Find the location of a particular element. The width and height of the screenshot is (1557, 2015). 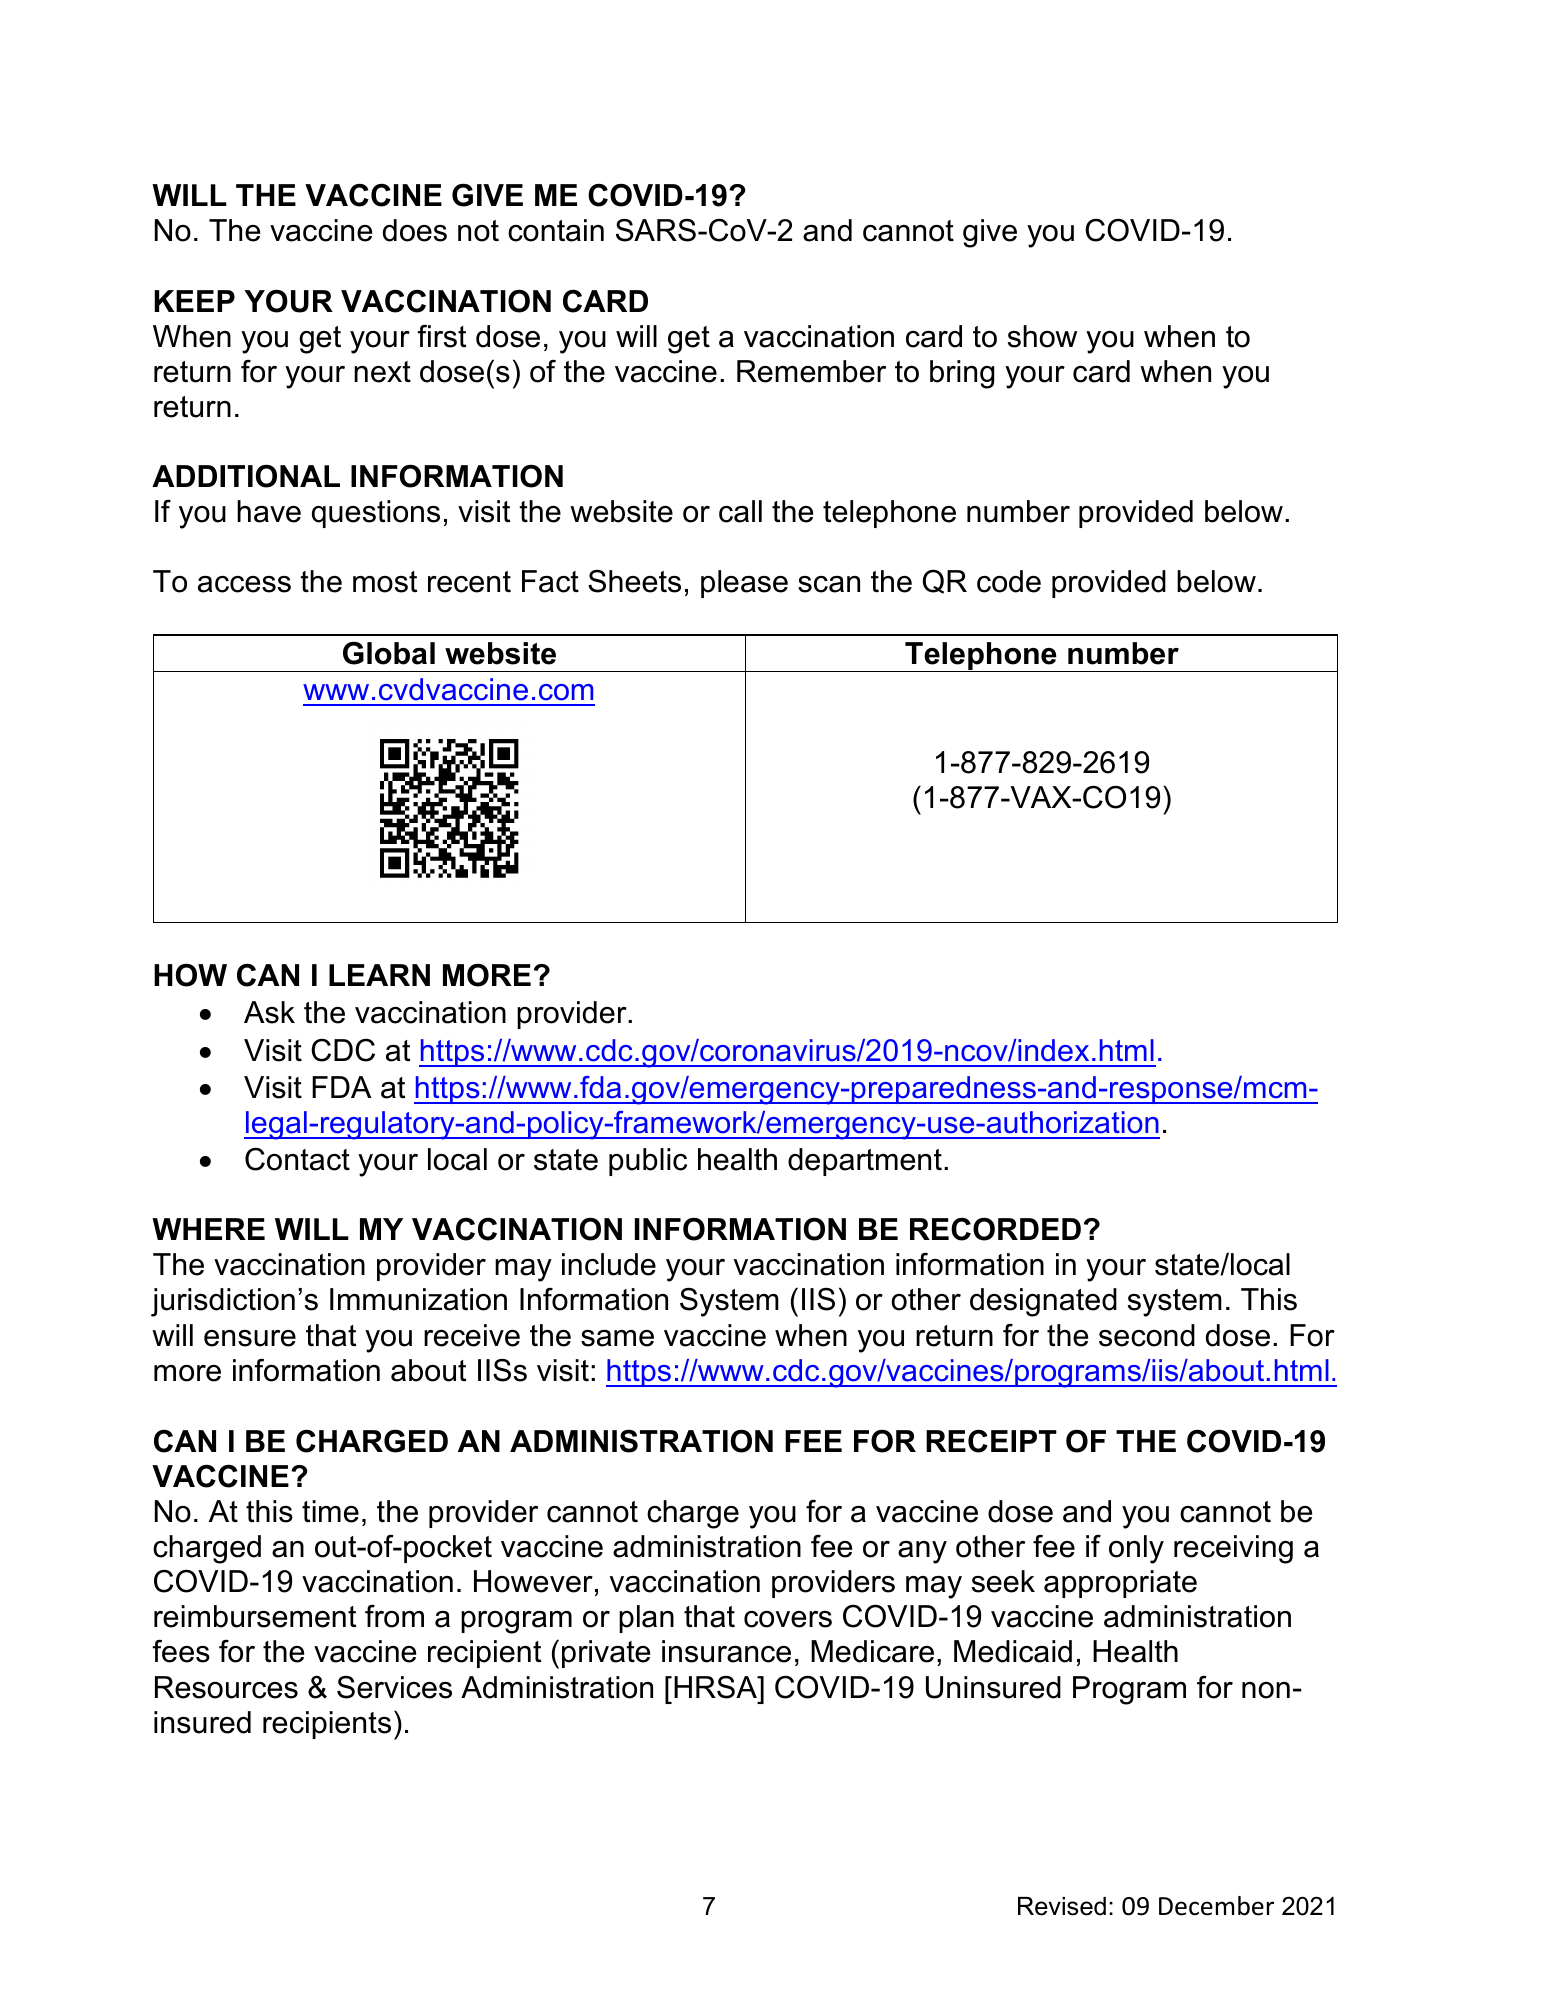

RECORDED is located at coordinates (995, 1229).
